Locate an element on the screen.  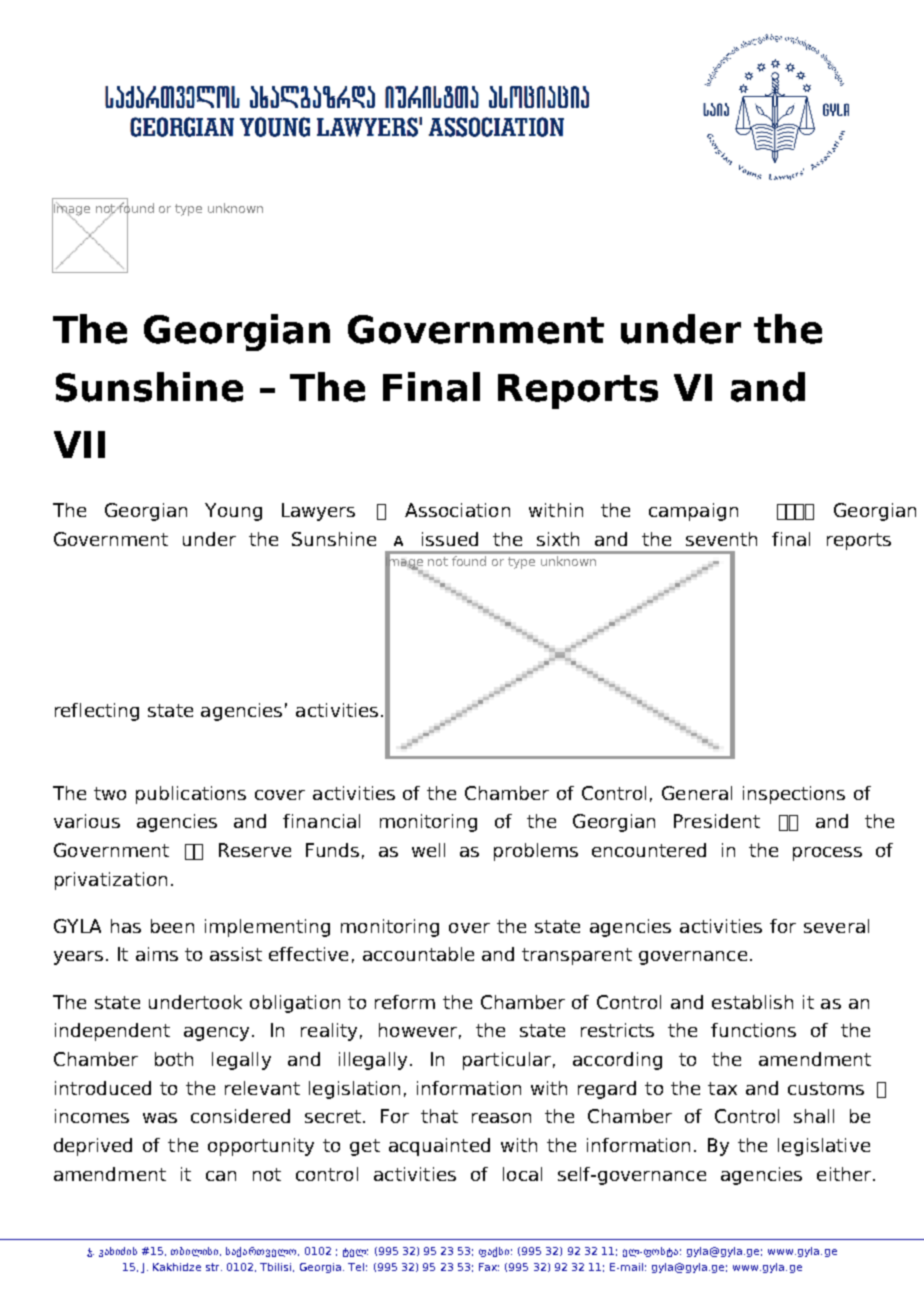
financial is located at coordinates (321, 821).
